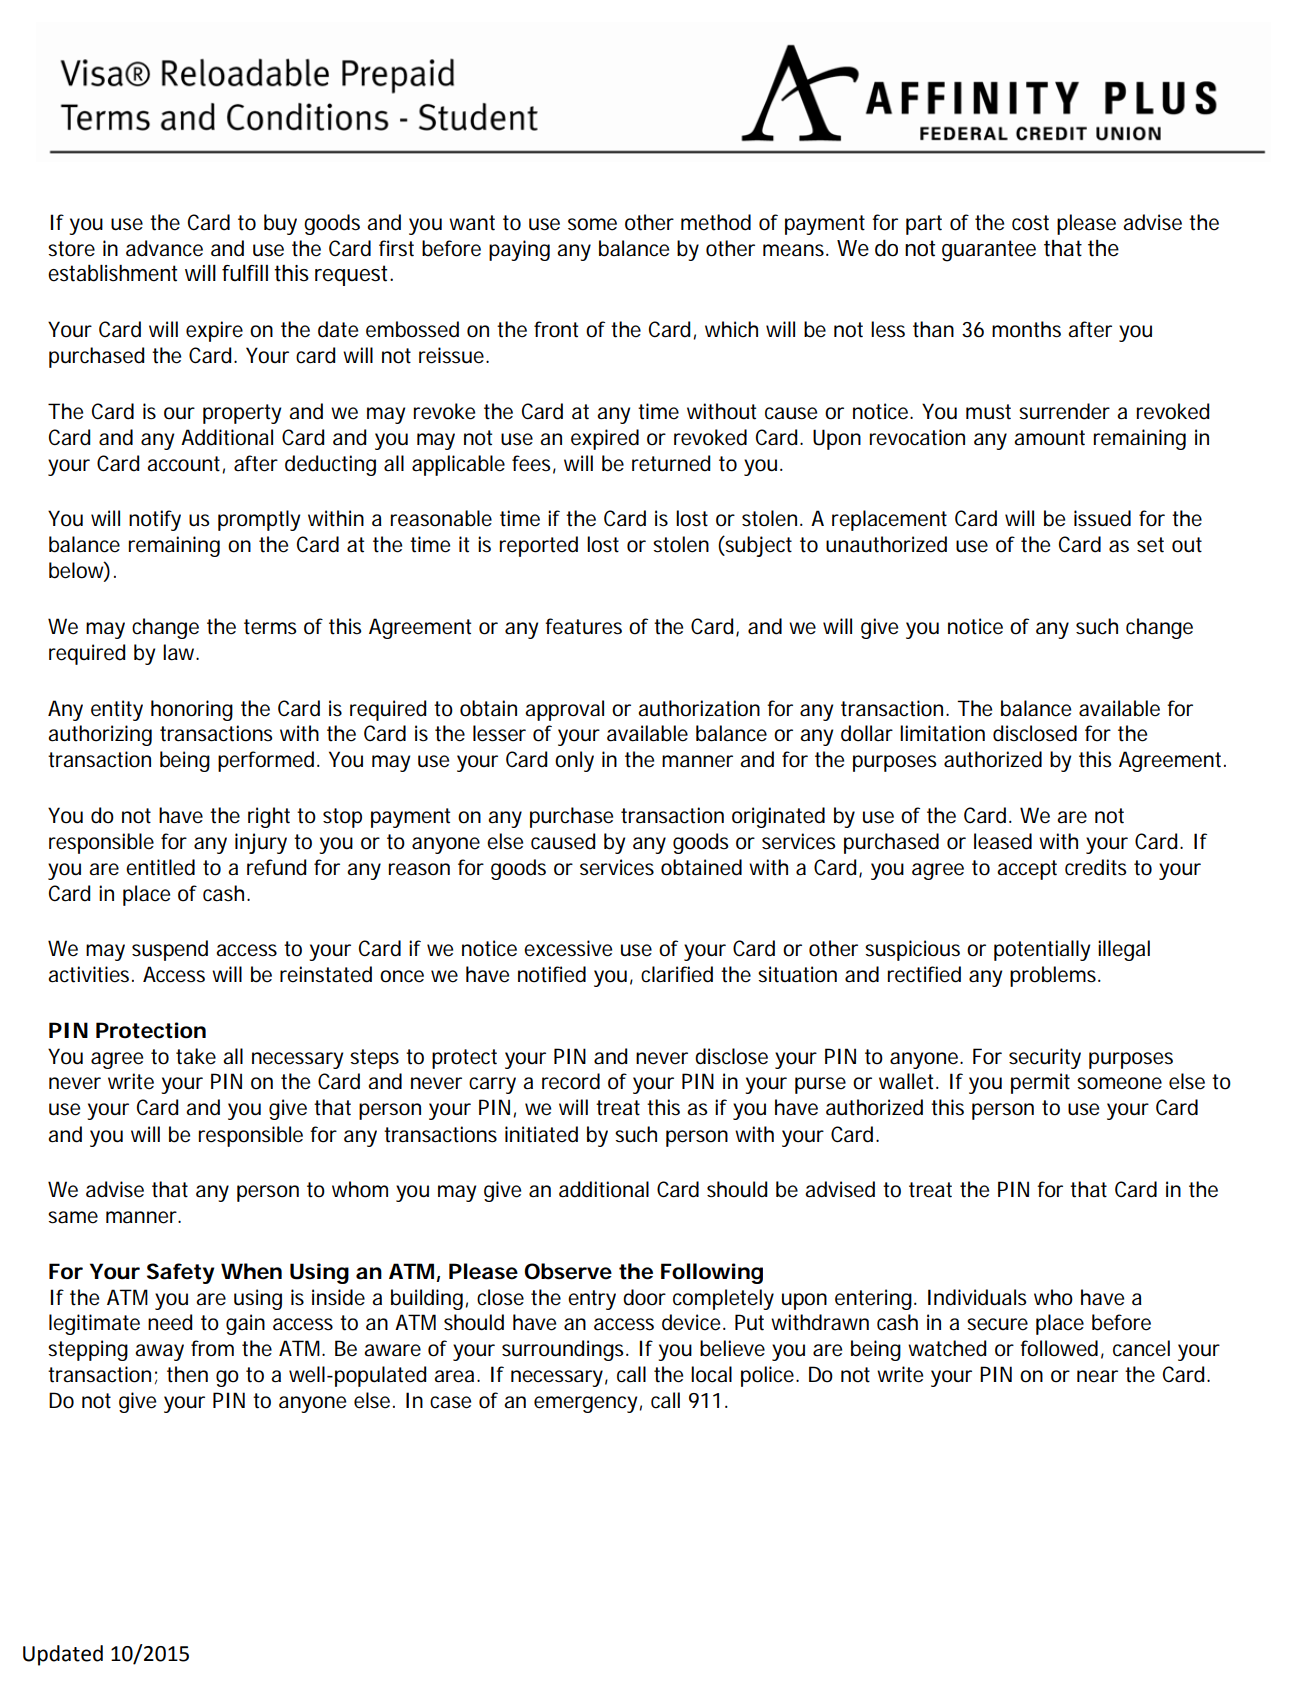 This document has width=1310, height=1696. What do you see at coordinates (565, 1350) in the document?
I see `surroundings` at bounding box center [565, 1350].
